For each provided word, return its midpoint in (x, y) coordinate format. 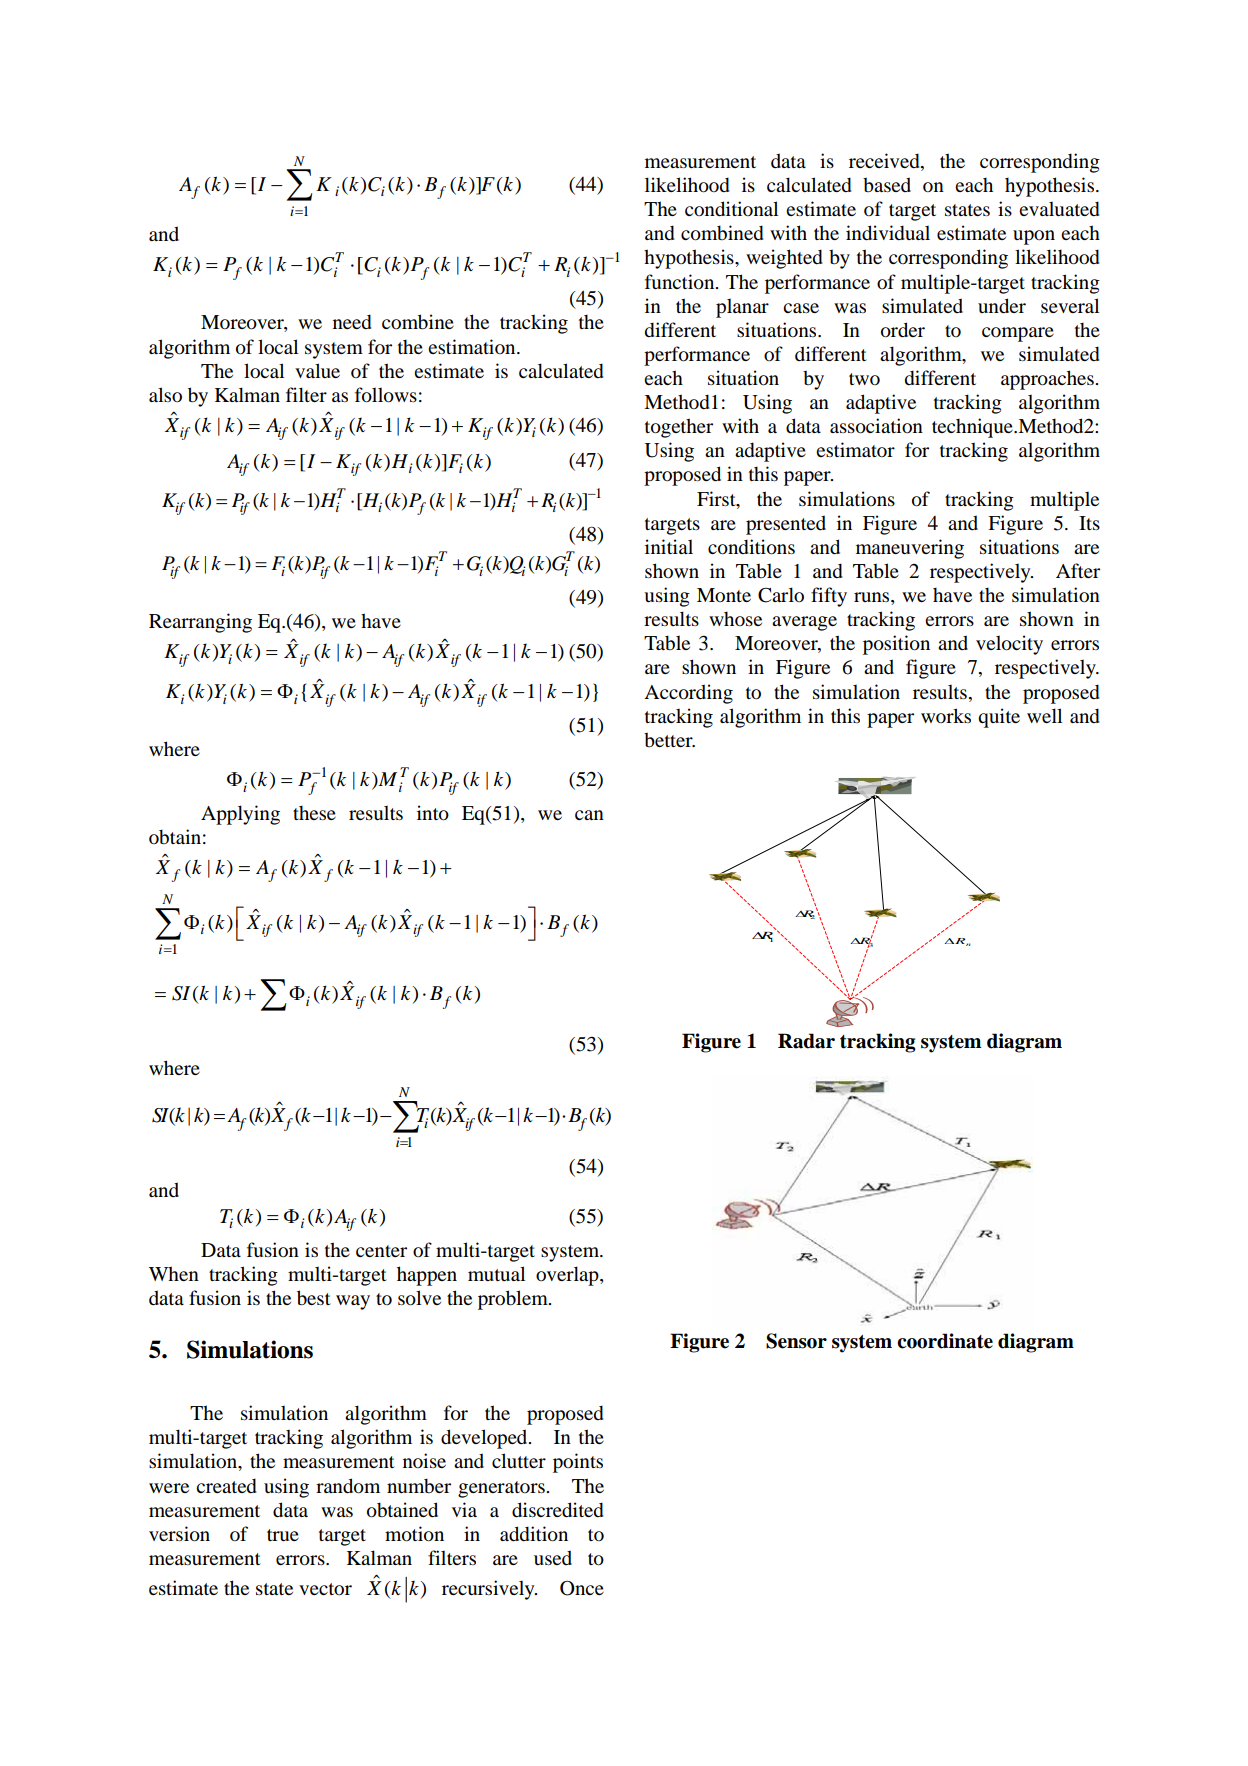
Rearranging (200, 623)
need (352, 321)
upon (1034, 237)
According (688, 694)
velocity (1009, 645)
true (283, 1535)
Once (582, 1588)
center (381, 1251)
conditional (731, 209)
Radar (806, 1041)
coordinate (945, 1341)
